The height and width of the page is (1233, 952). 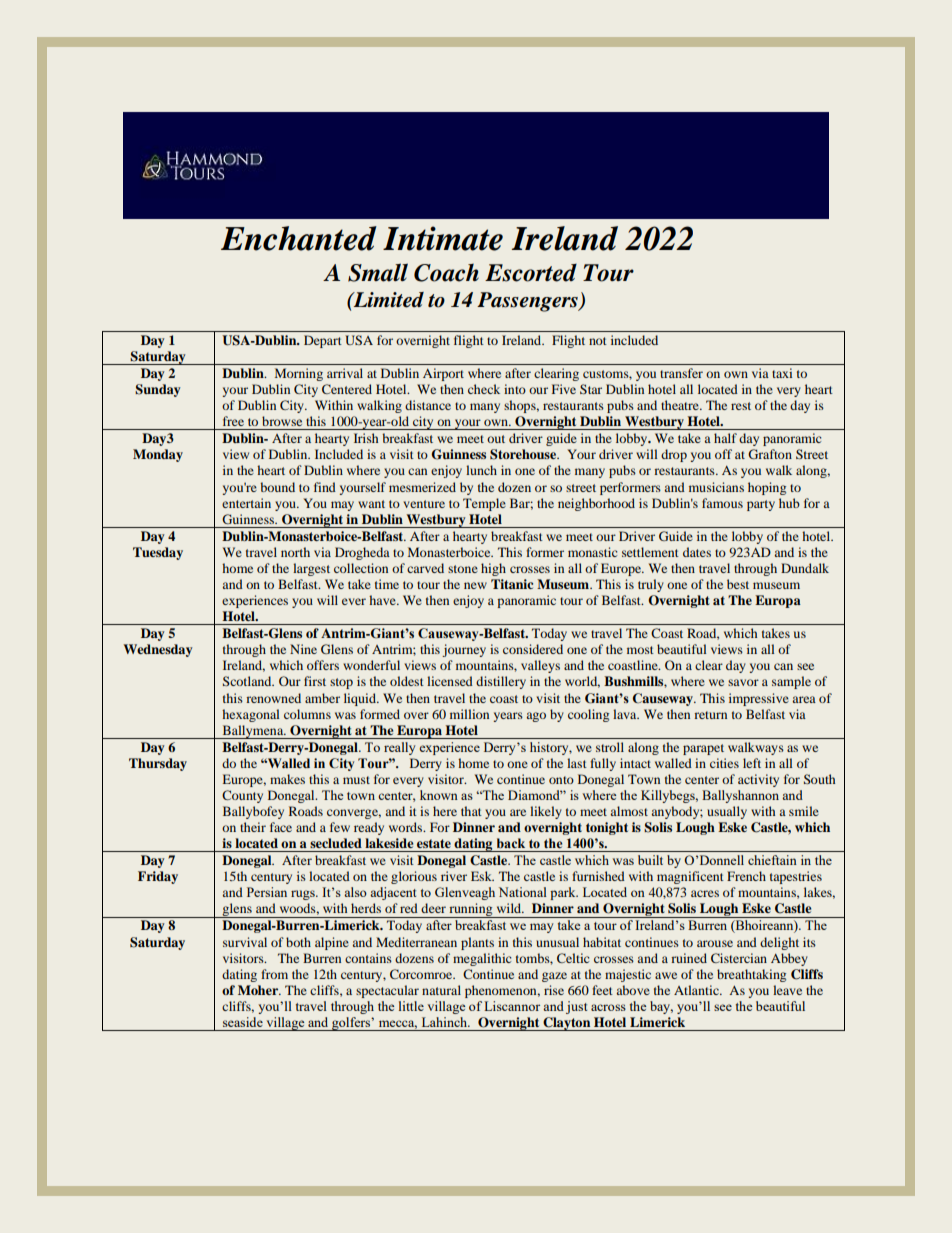 I want to click on from, so click(x=274, y=974).
